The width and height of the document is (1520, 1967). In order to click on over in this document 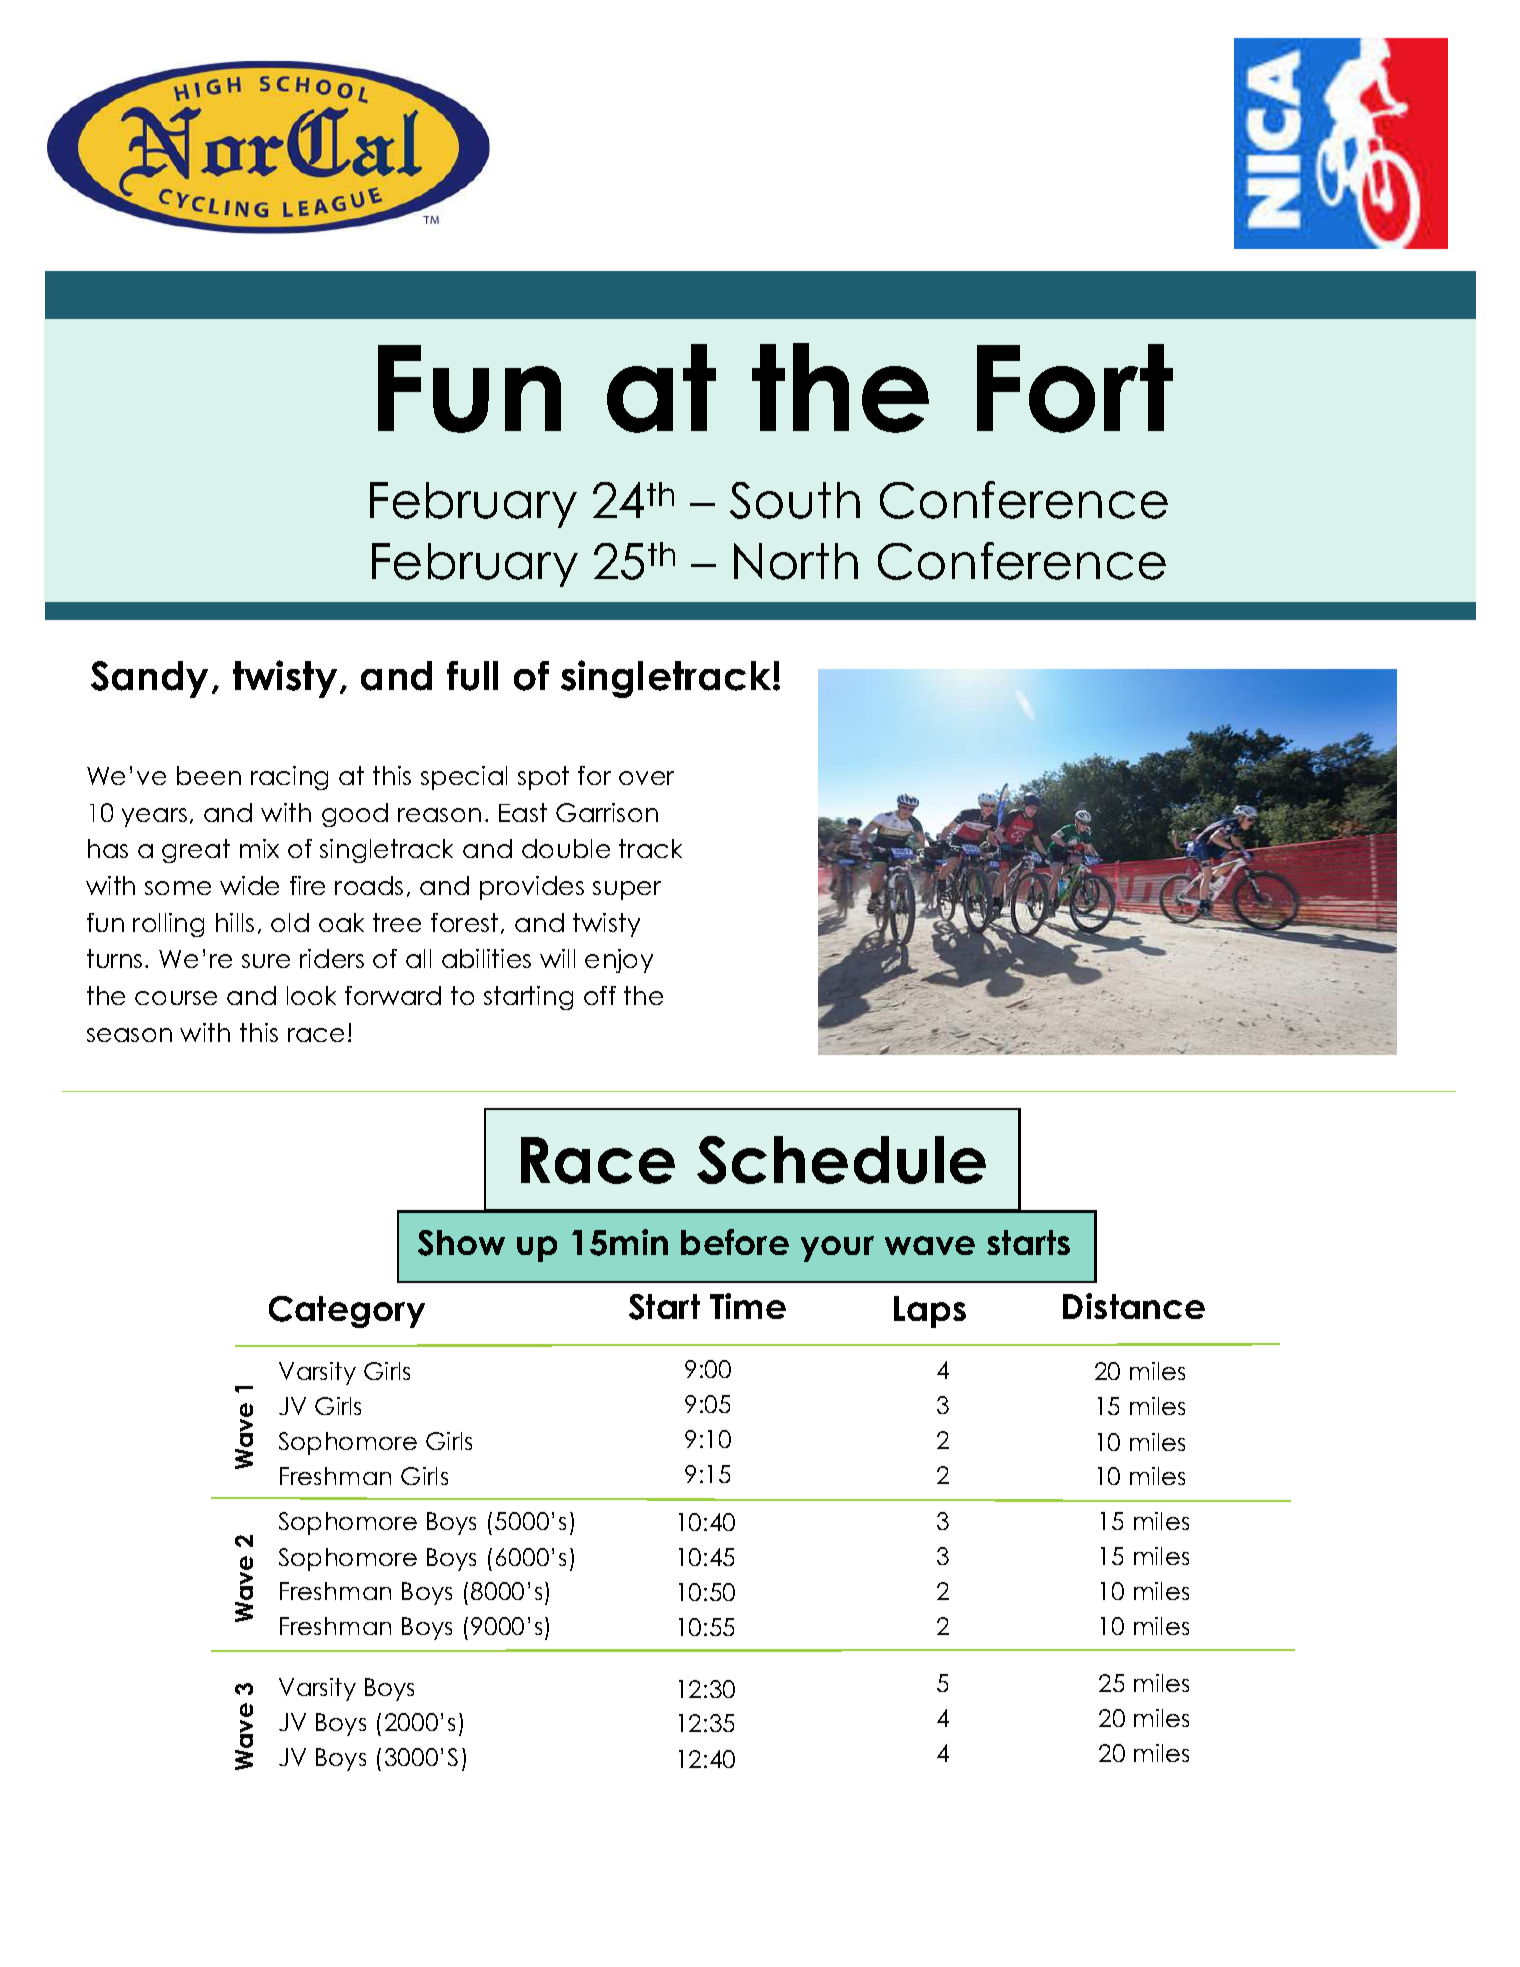, I will do `click(646, 778)`.
